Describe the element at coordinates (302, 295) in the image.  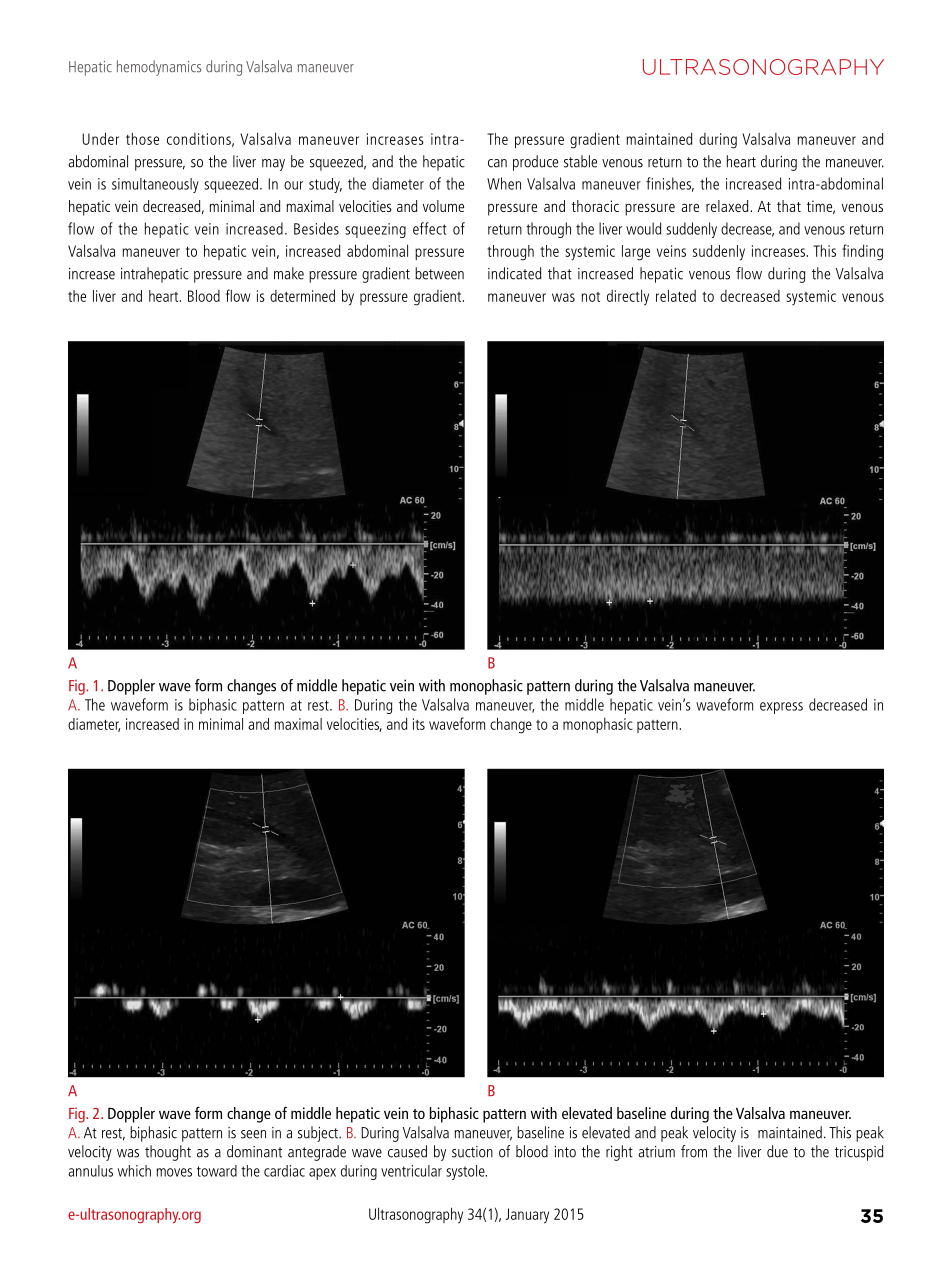
I see `determined` at that location.
